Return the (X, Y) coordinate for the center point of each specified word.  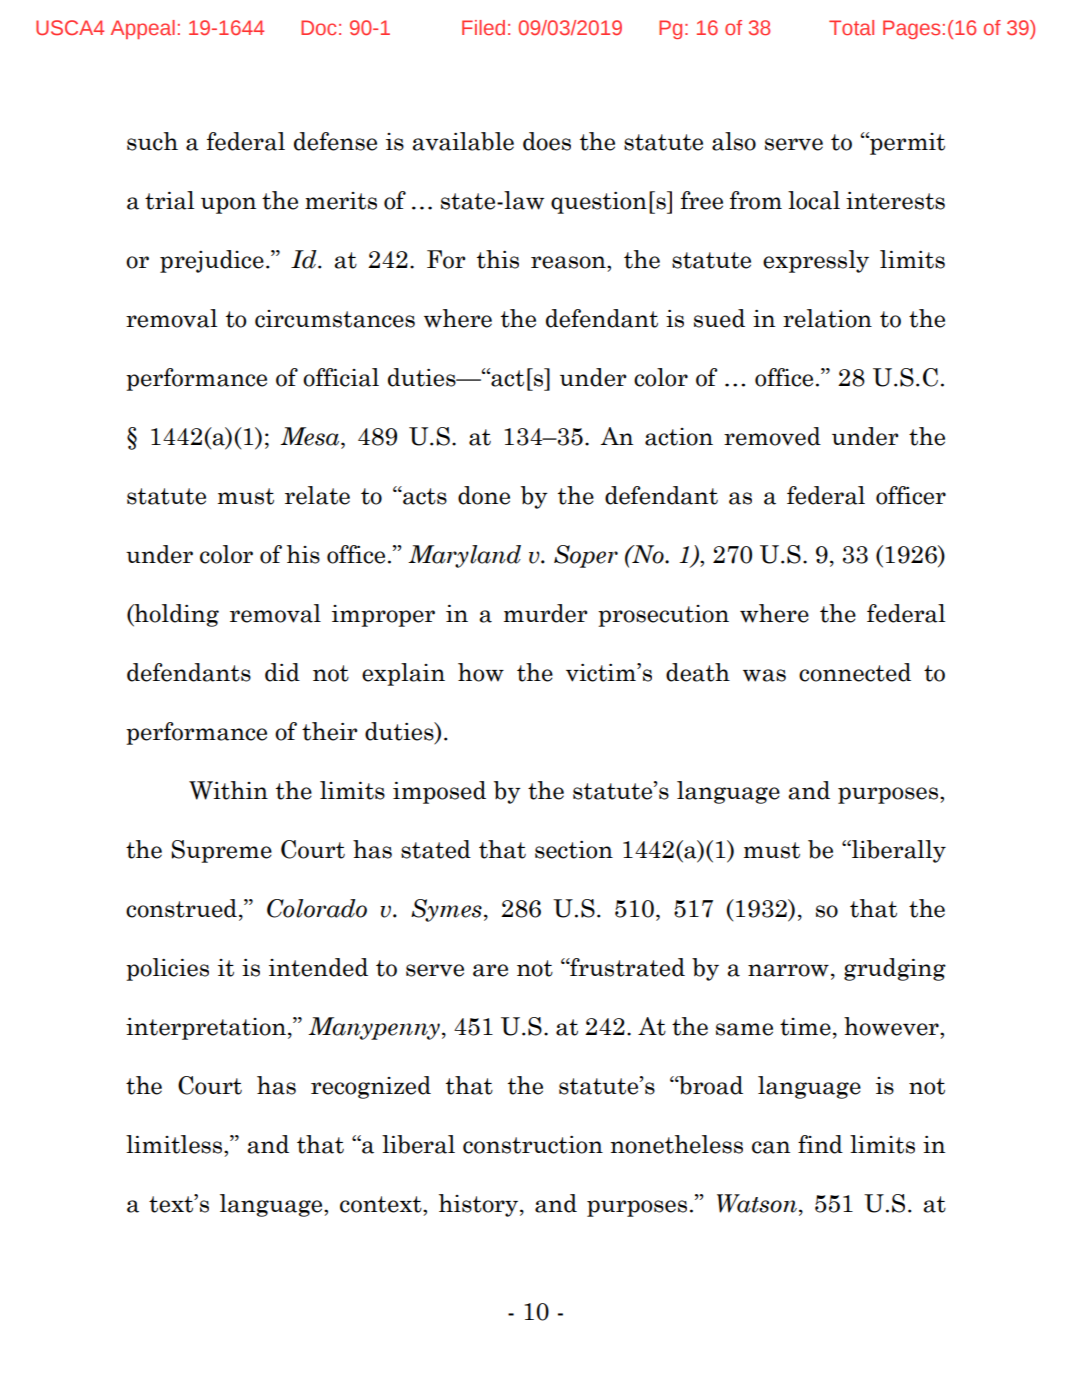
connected (855, 672)
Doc (318, 27)
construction (533, 1145)
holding (175, 615)
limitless (175, 1144)
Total (851, 27)
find (820, 1144)
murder (546, 613)
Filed (483, 27)
